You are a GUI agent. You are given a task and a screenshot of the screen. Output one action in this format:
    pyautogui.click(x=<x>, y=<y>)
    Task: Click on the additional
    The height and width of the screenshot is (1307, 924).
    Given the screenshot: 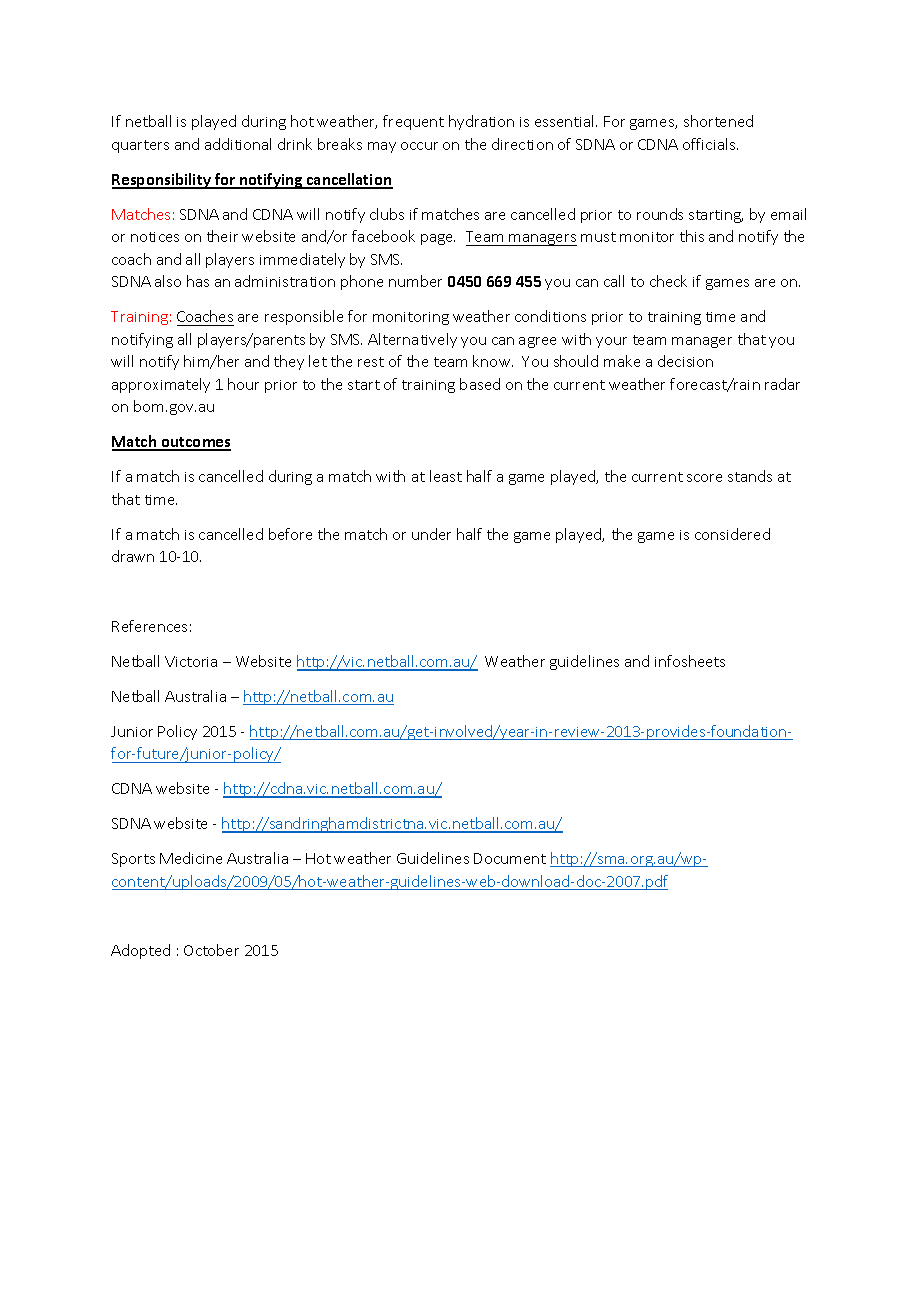 What is the action you would take?
    pyautogui.click(x=238, y=144)
